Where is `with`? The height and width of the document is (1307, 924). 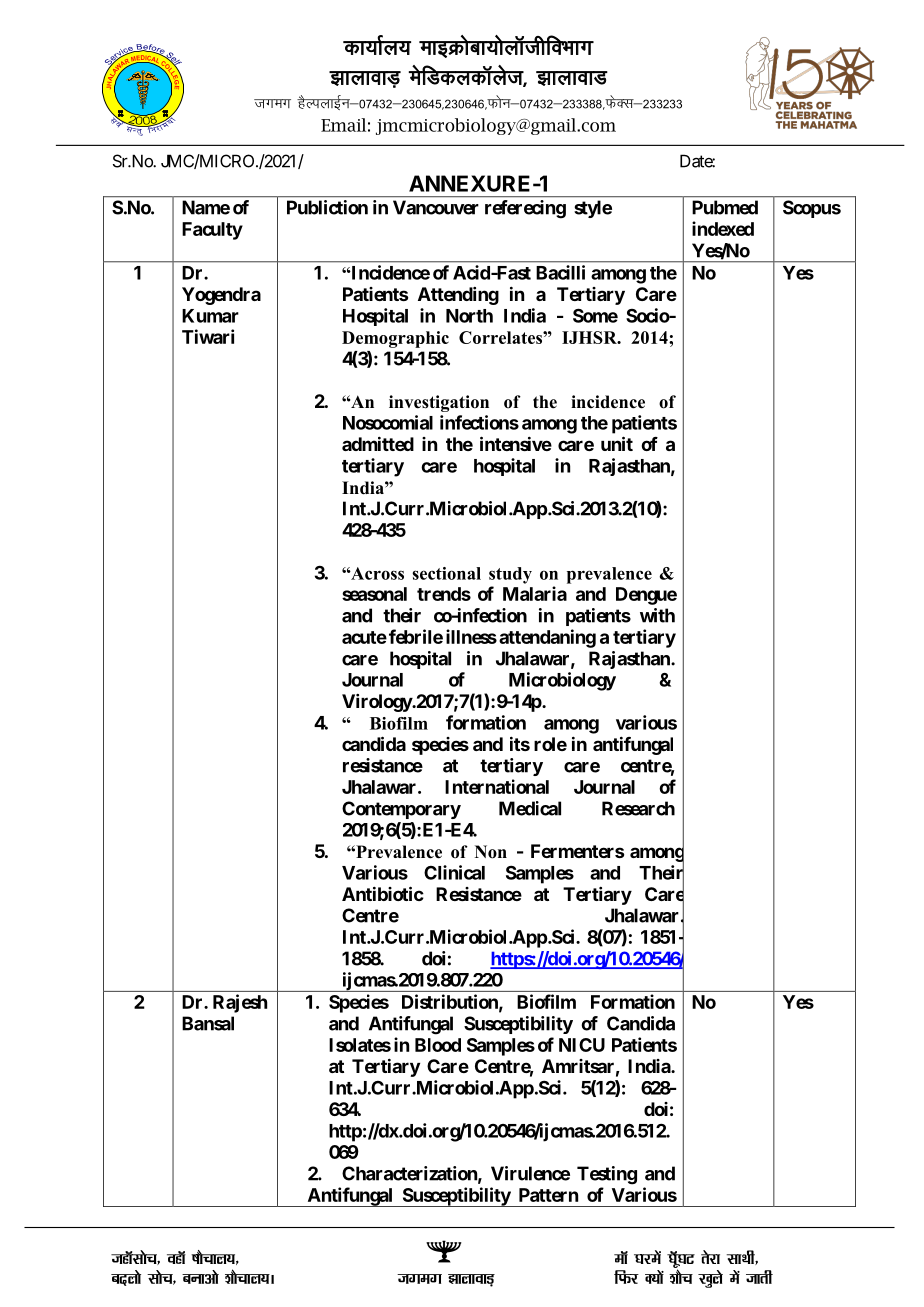
with is located at coordinates (657, 615).
